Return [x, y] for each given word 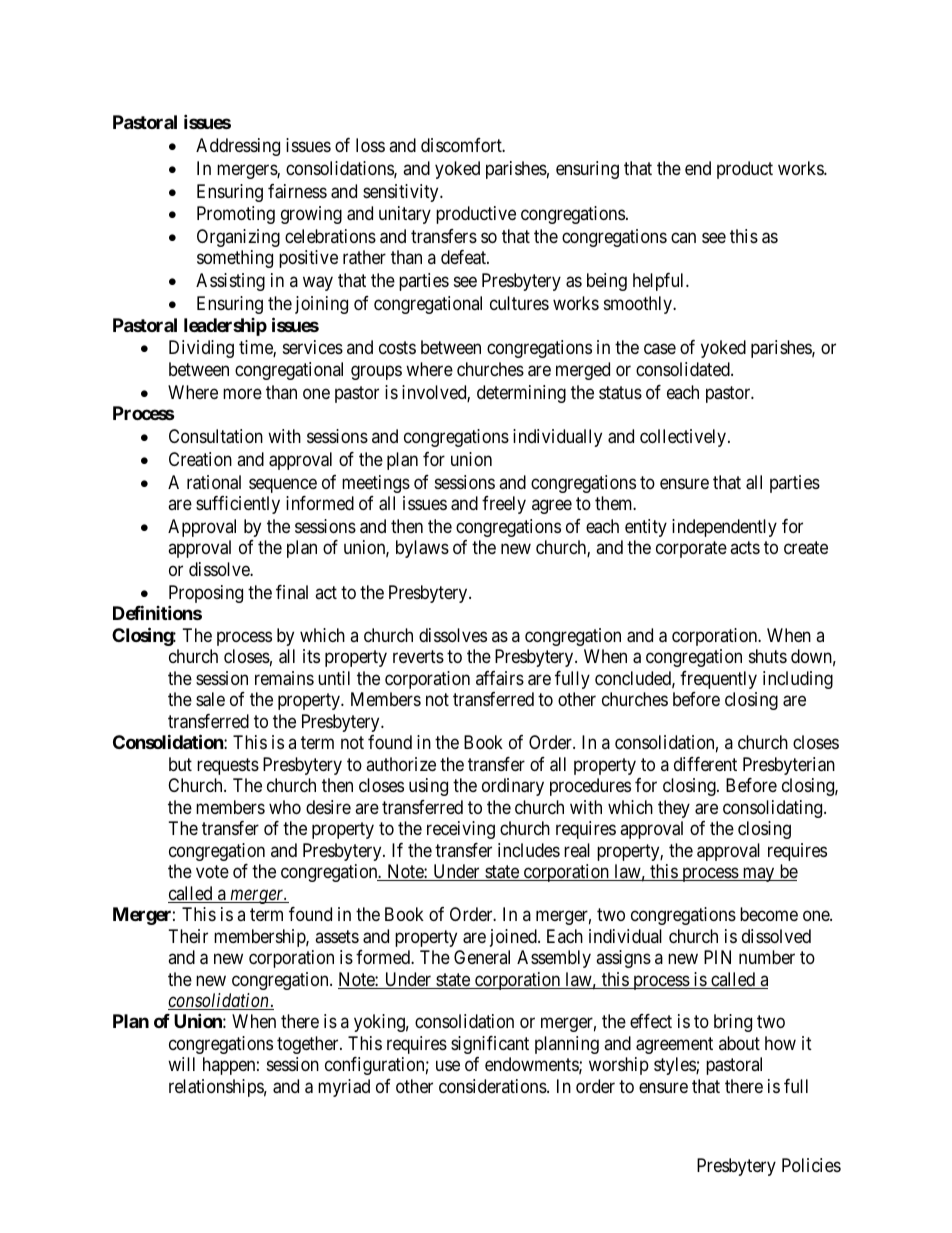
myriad [344, 1088]
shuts [768, 656]
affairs [500, 678]
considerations [493, 1086]
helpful [660, 282]
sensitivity [402, 193]
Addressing [238, 147]
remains [284, 678]
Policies [811, 1165]
